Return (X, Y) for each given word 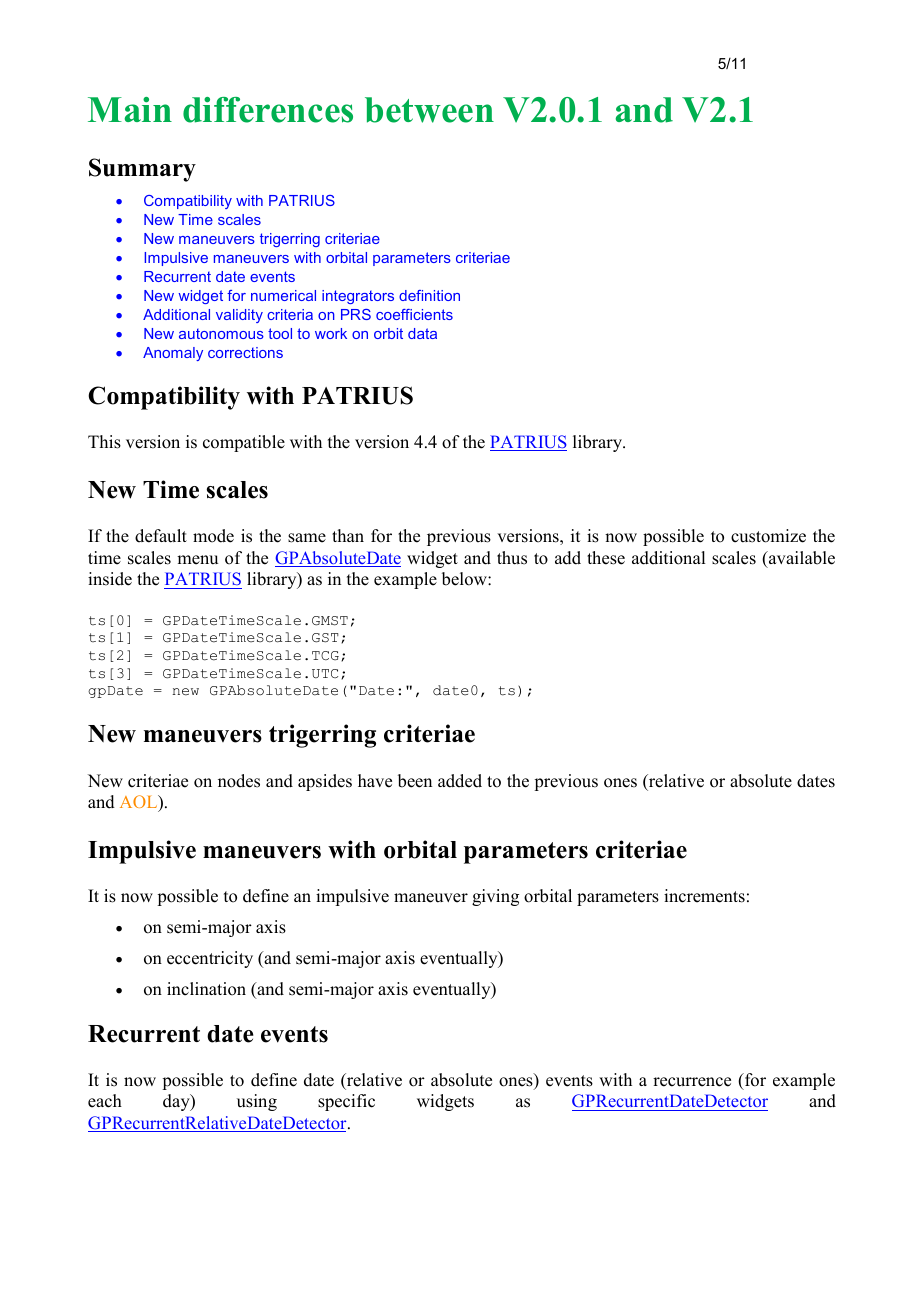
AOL (140, 803)
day (177, 1102)
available (801, 558)
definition (429, 295)
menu (197, 560)
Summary (142, 170)
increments (704, 896)
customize (768, 536)
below (465, 579)
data (422, 333)
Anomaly (173, 354)
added (460, 781)
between (429, 110)
